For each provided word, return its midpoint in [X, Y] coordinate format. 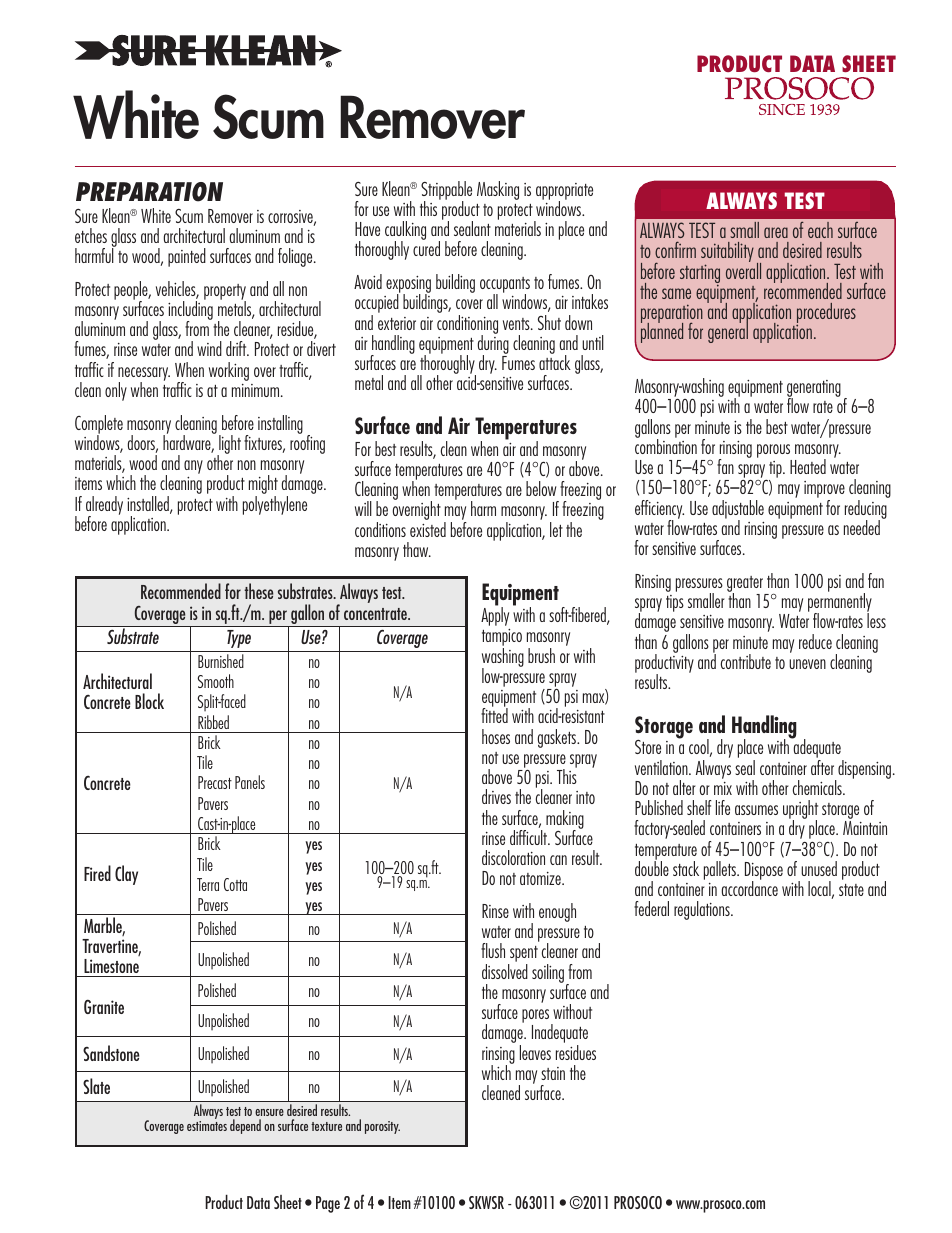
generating [814, 390]
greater [746, 585]
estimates [207, 1126]
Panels [250, 782]
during [493, 345]
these [258, 591]
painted [187, 257]
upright [800, 811]
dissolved [505, 971]
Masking [498, 190]
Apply [495, 615]
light [229, 446]
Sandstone [111, 1053]
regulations [703, 910]
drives [496, 796]
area [776, 232]
